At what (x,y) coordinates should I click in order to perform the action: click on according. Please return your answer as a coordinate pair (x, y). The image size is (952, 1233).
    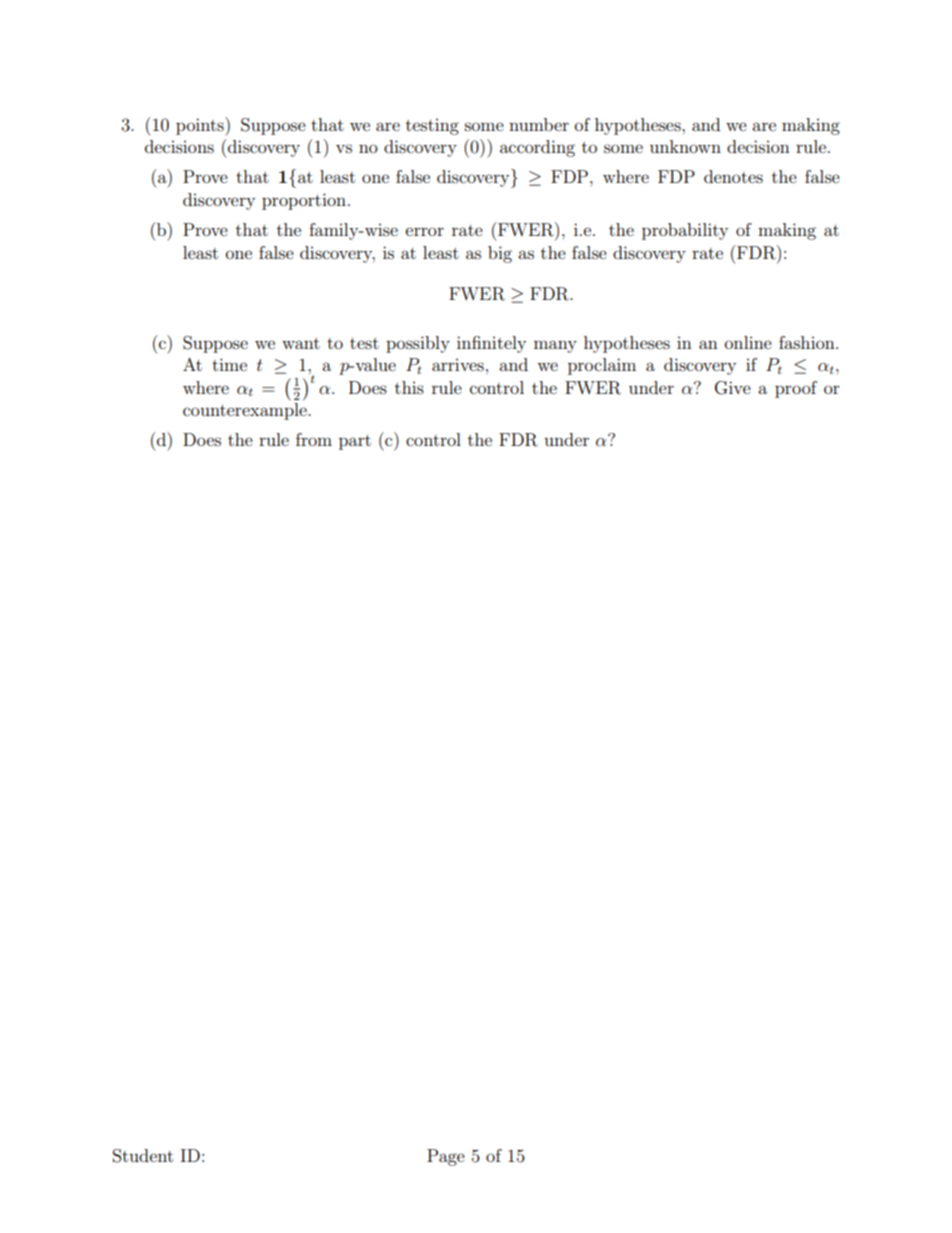
    Looking at the image, I should click on (537, 148).
